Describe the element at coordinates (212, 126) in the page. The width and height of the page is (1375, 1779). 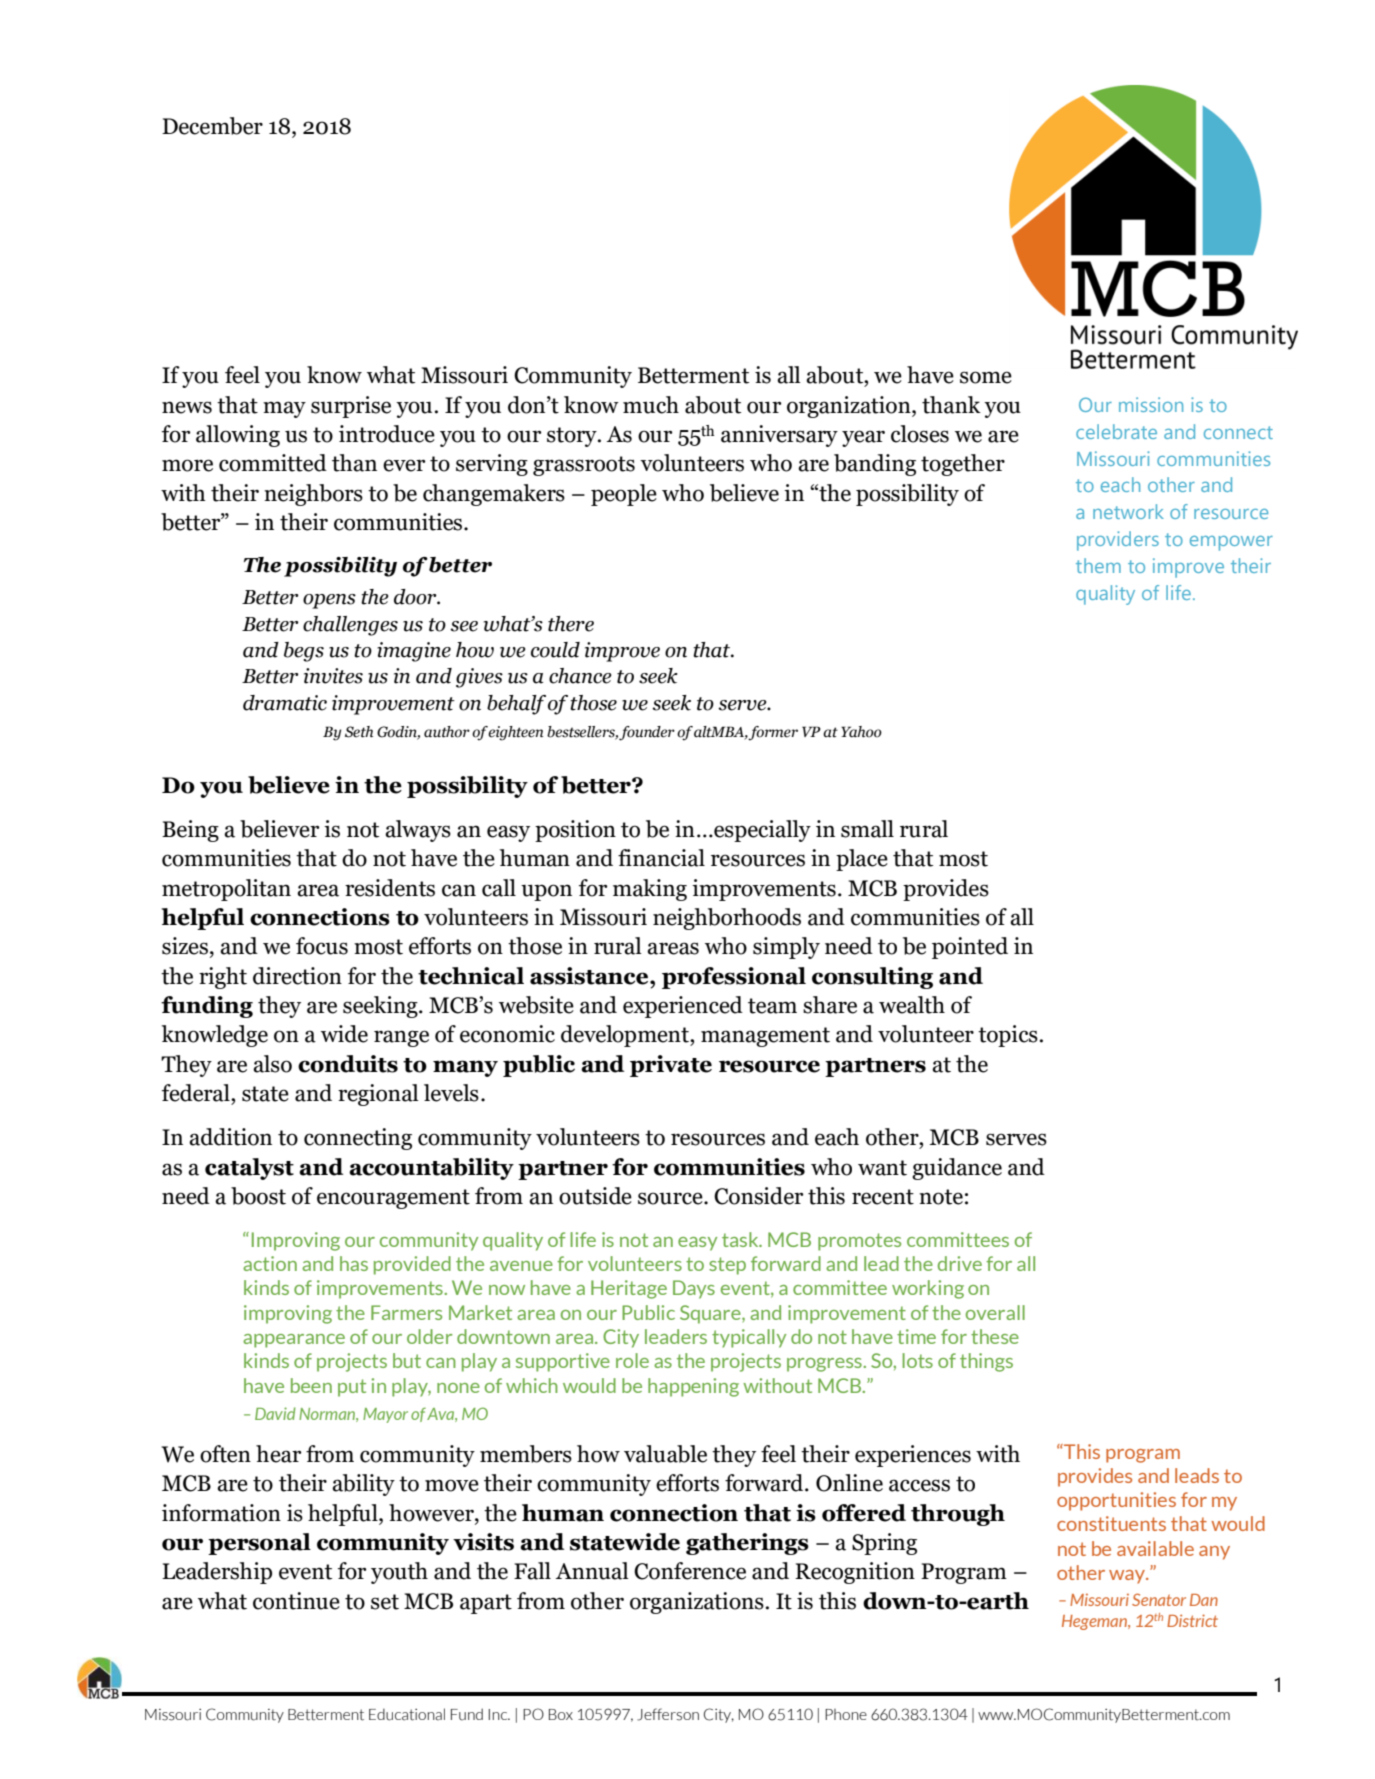
I see `December` at that location.
